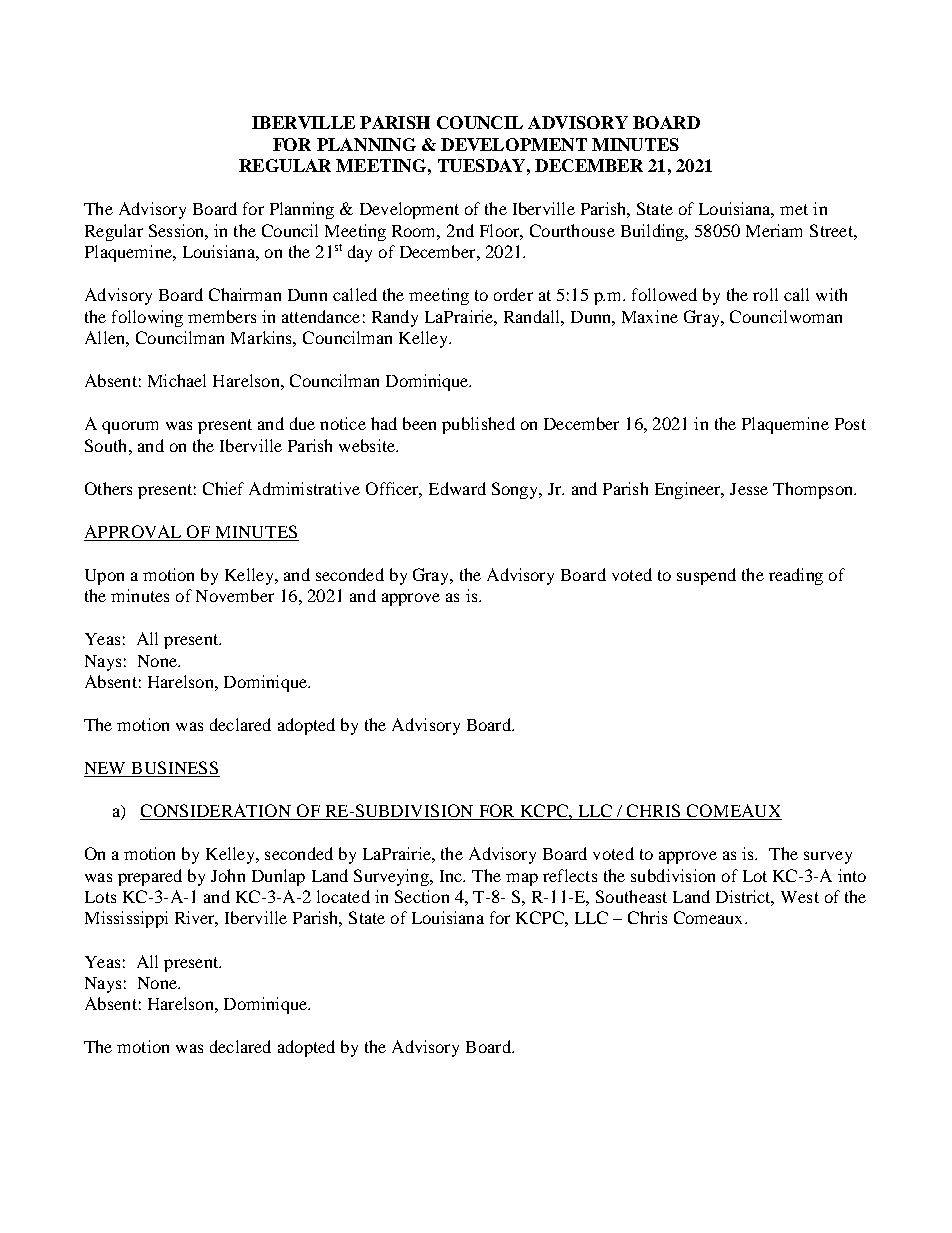 Image resolution: width=952 pixels, height=1233 pixels. I want to click on Chairman, so click(245, 294).
